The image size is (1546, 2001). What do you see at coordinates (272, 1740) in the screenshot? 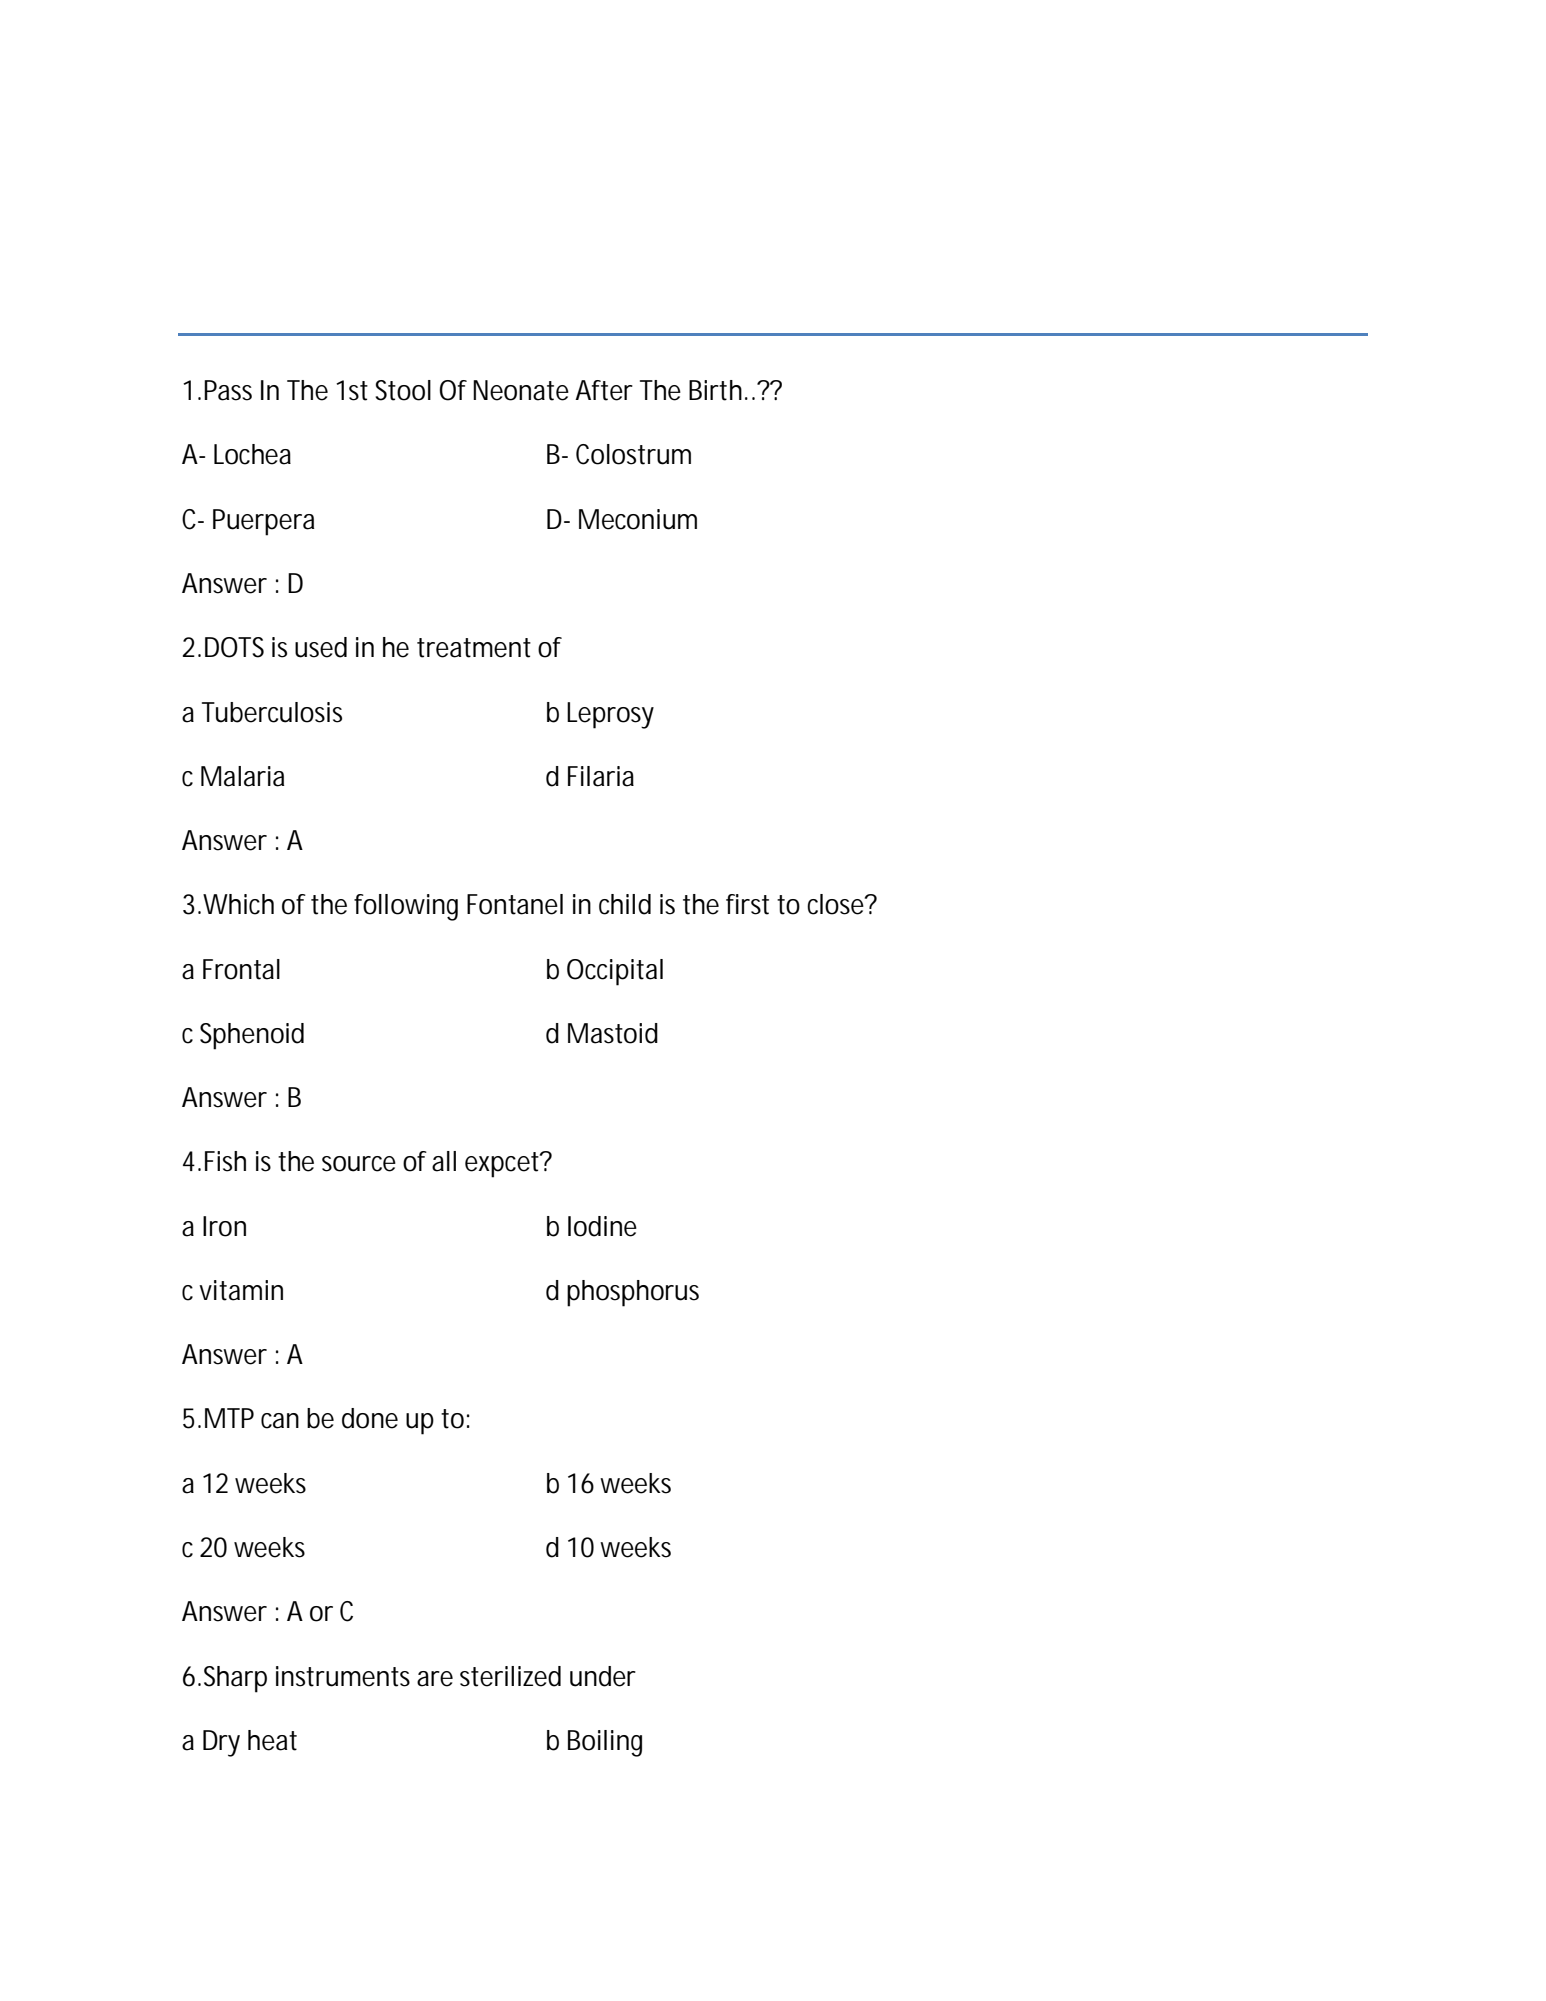
I see `heat` at bounding box center [272, 1740].
